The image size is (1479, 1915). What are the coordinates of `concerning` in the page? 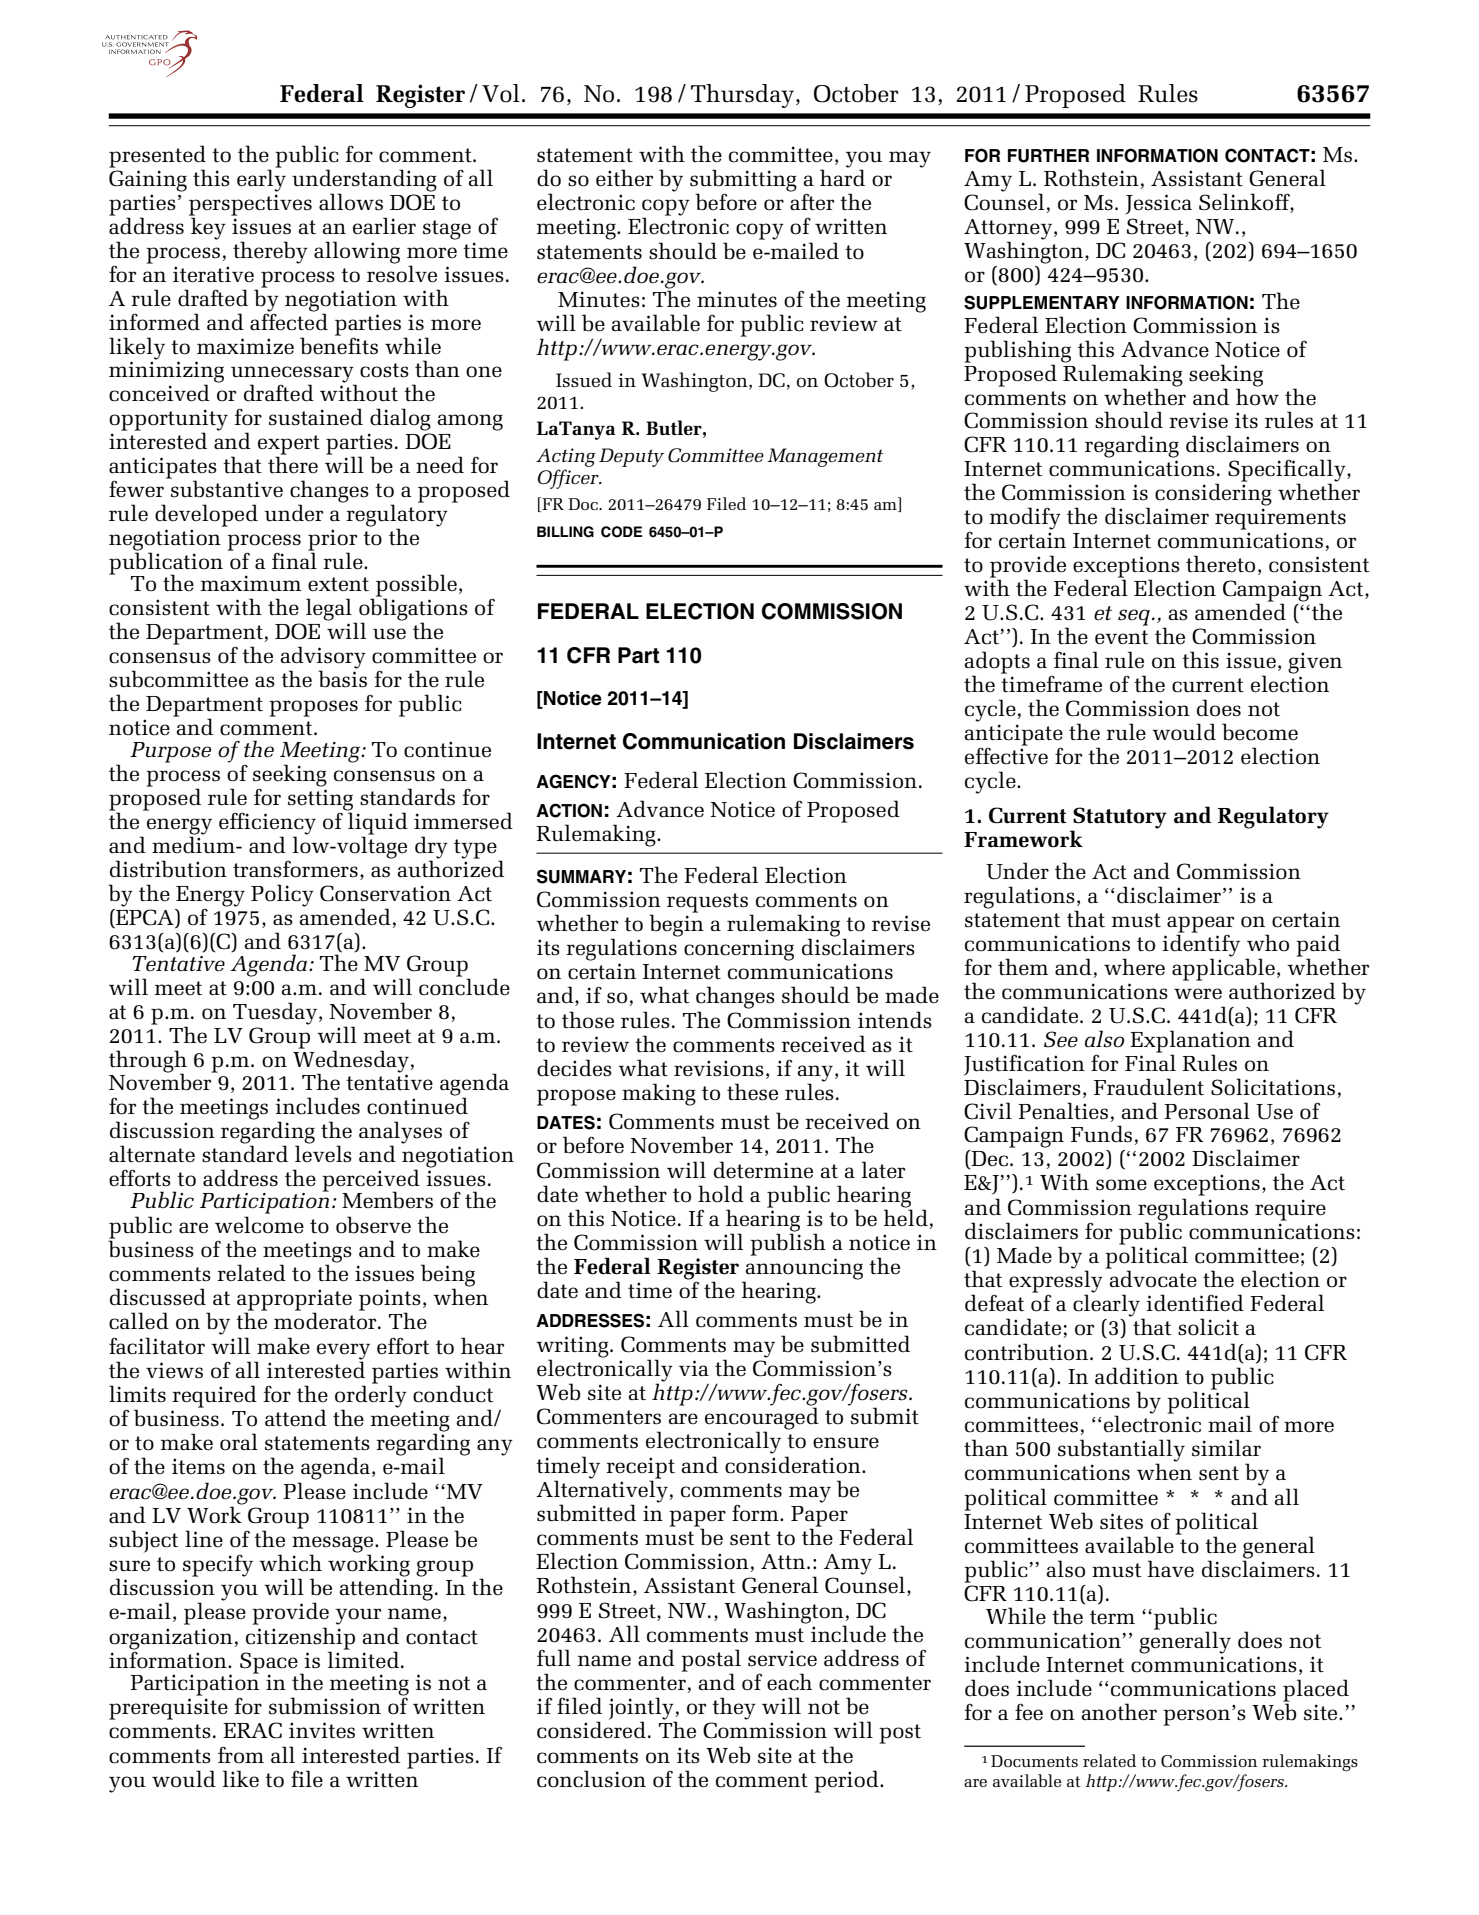 It's located at (739, 950).
